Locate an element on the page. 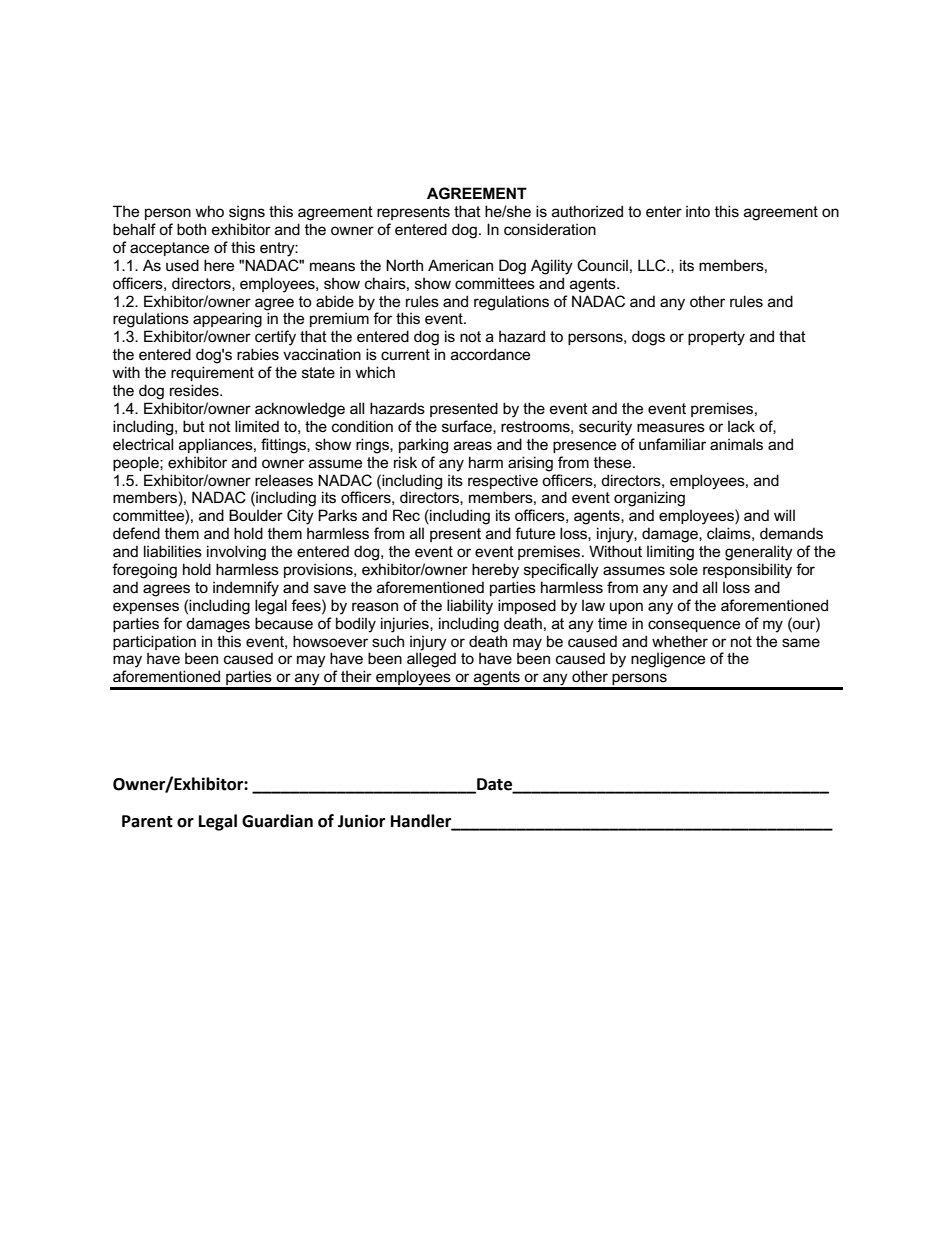  requirement is located at coordinates (212, 373).
